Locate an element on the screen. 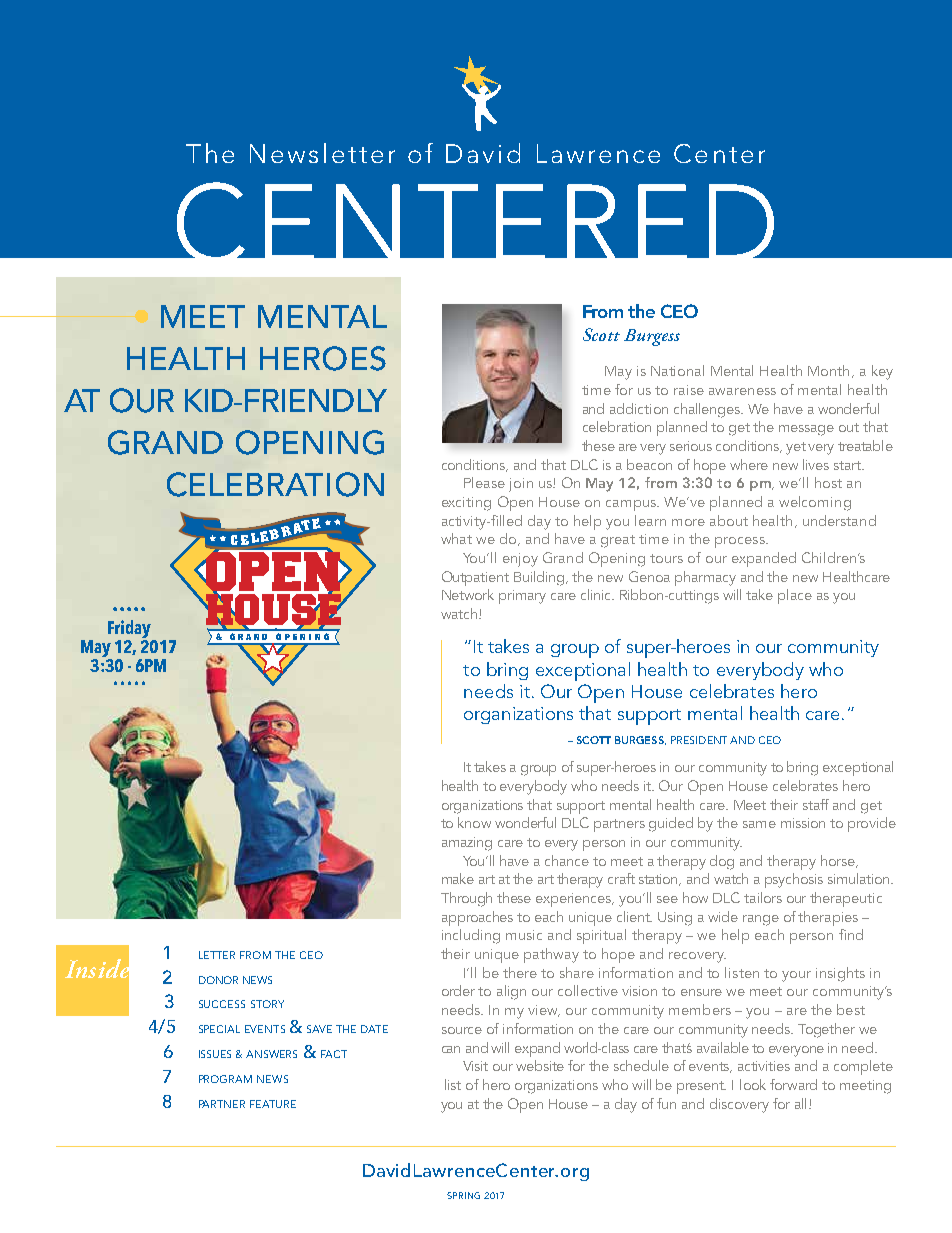  FEATURE is located at coordinates (273, 1104).
